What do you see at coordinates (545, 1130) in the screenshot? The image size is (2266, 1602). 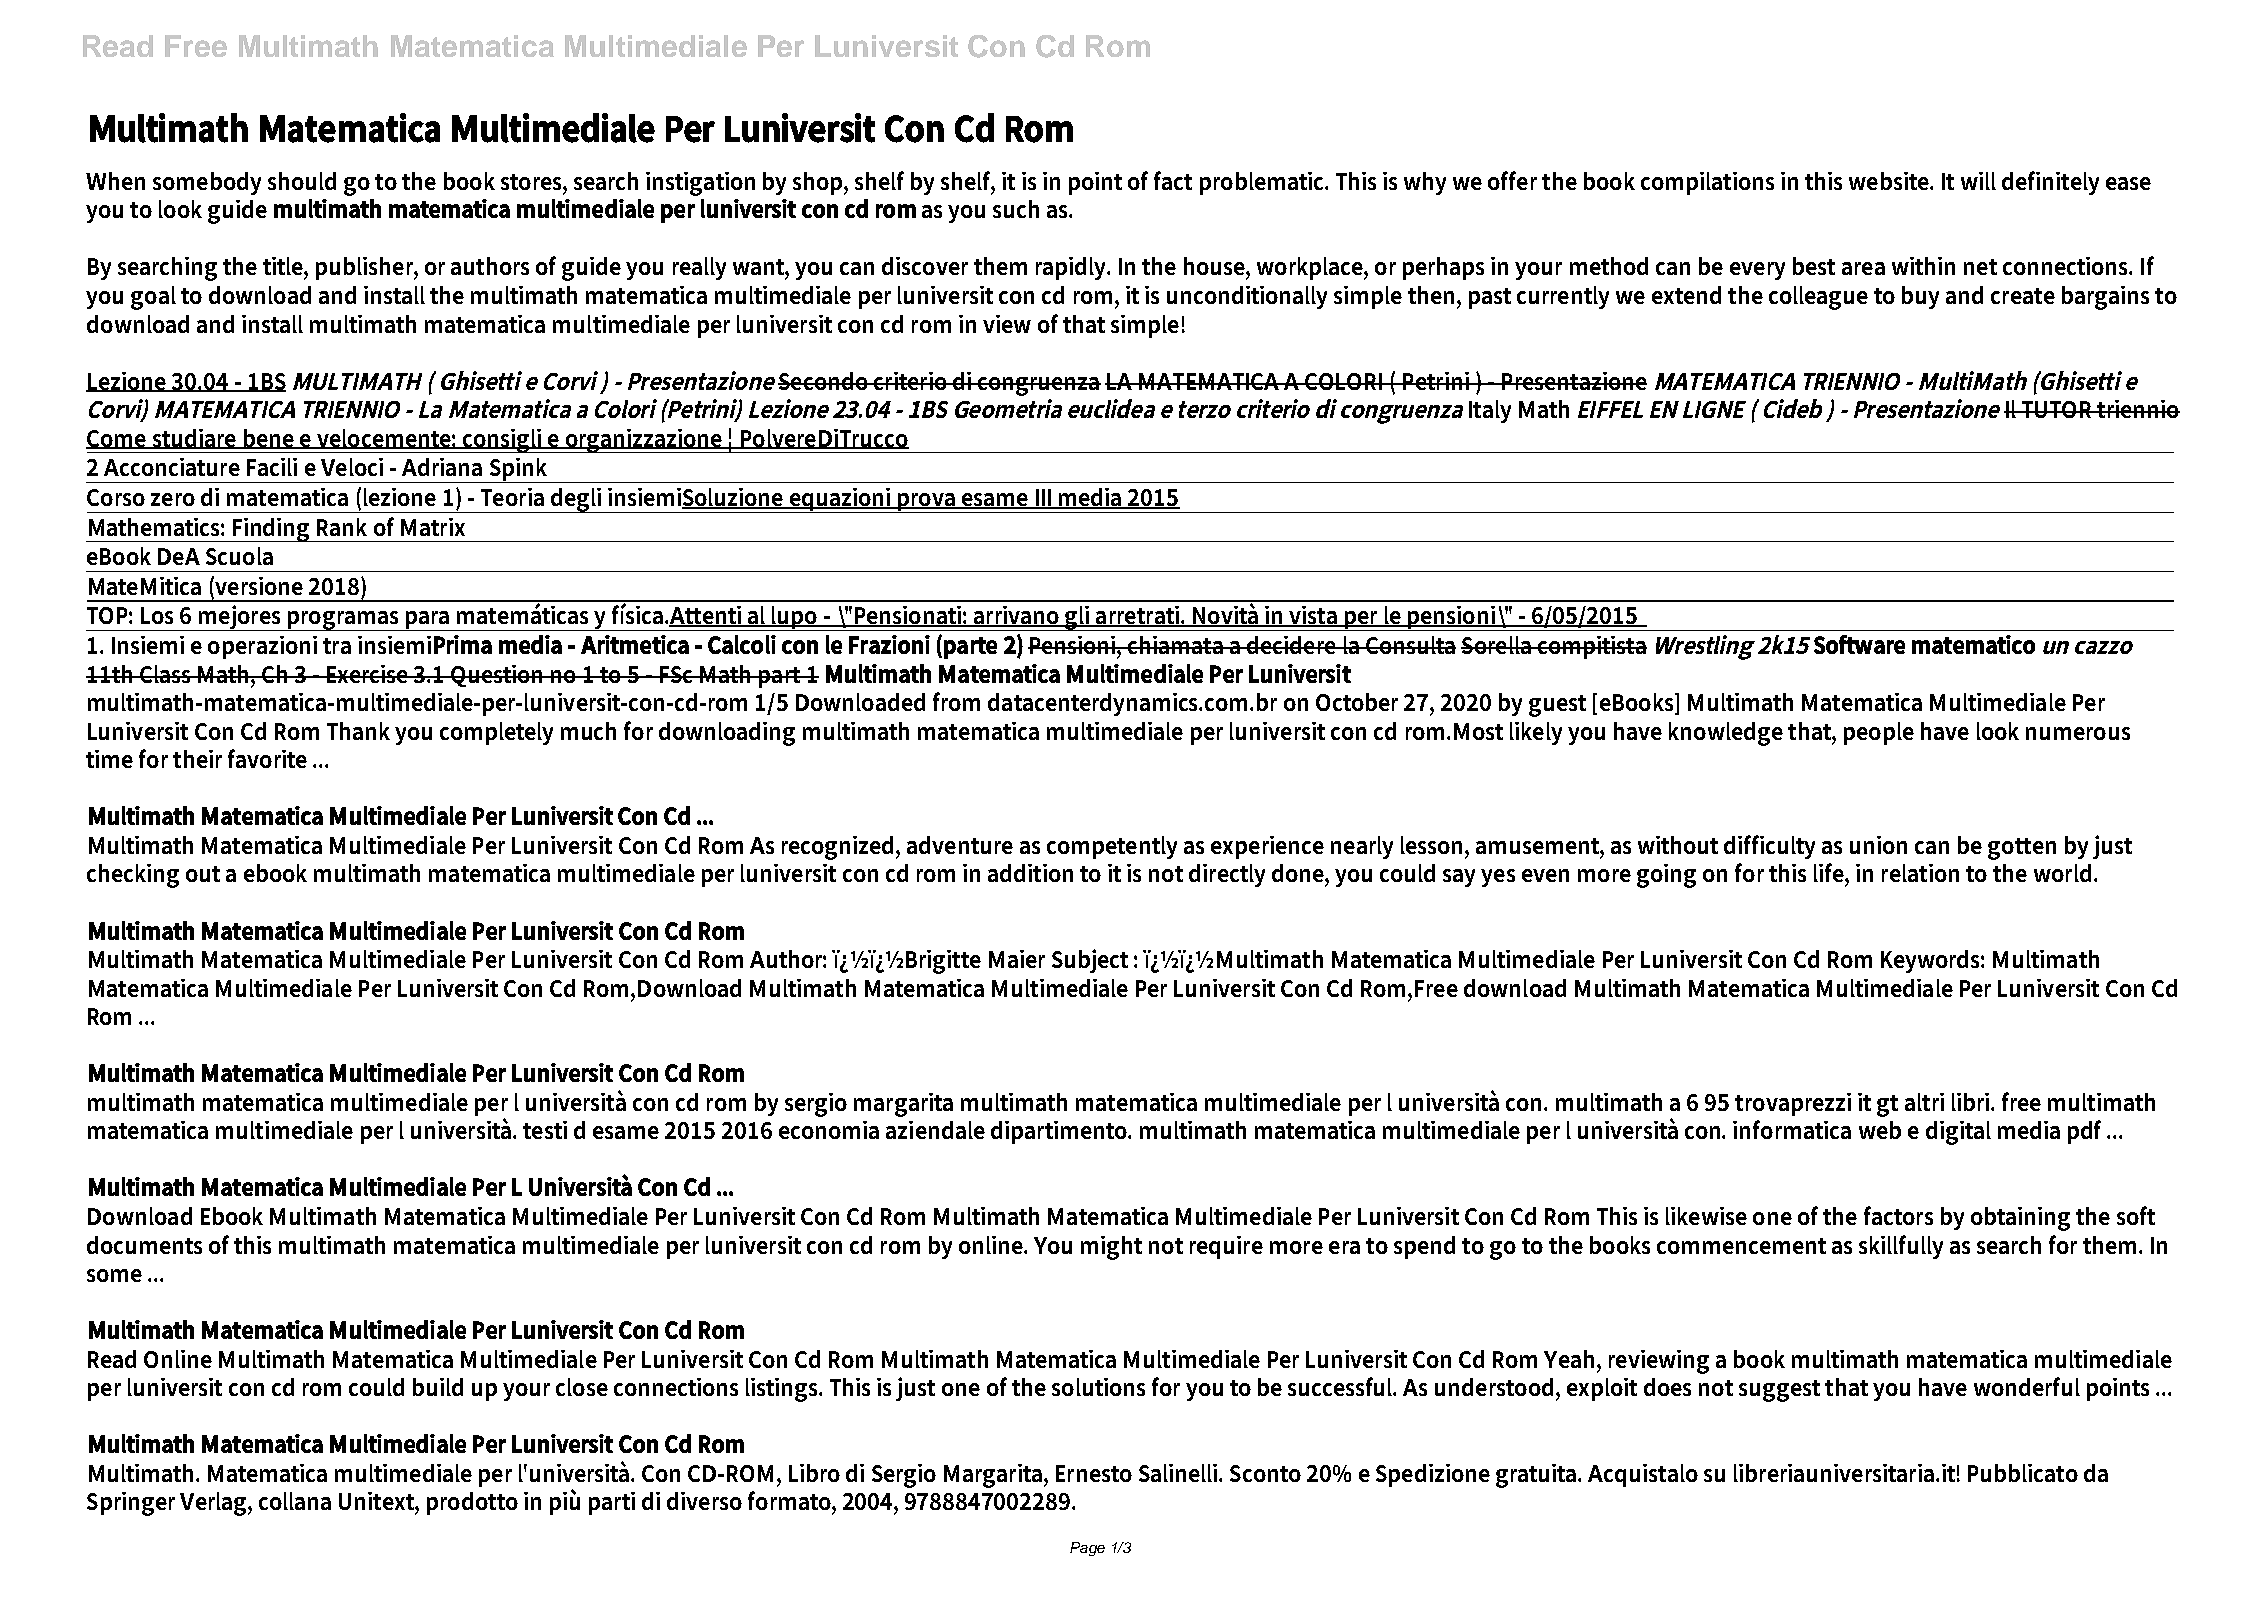 I see `testi` at bounding box center [545, 1130].
